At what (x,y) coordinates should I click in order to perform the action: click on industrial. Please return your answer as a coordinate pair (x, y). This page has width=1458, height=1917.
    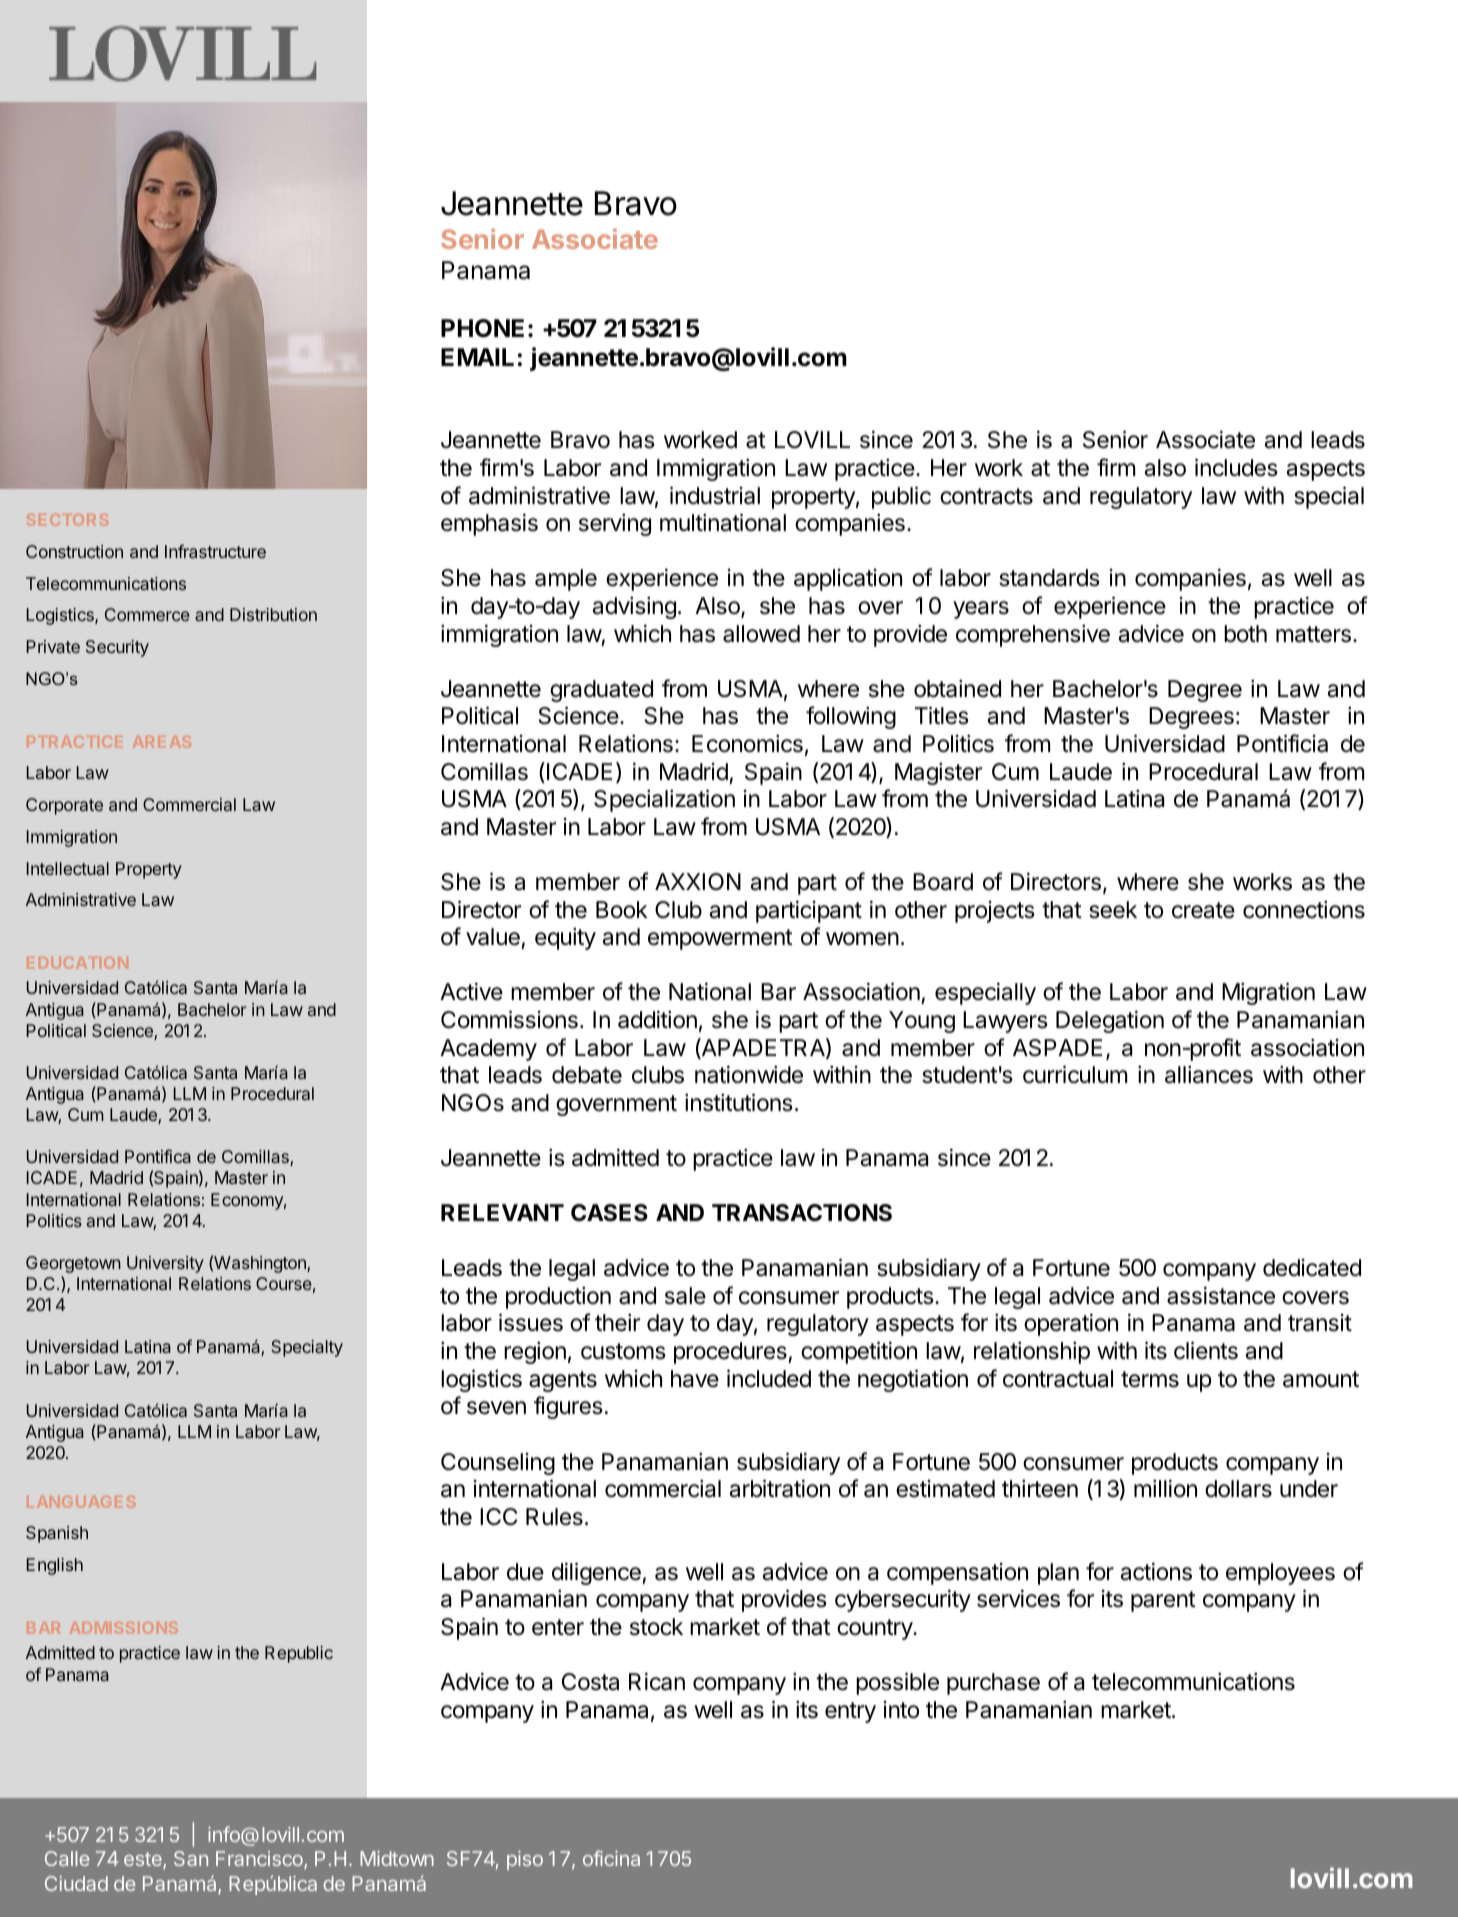
    Looking at the image, I should click on (715, 495).
